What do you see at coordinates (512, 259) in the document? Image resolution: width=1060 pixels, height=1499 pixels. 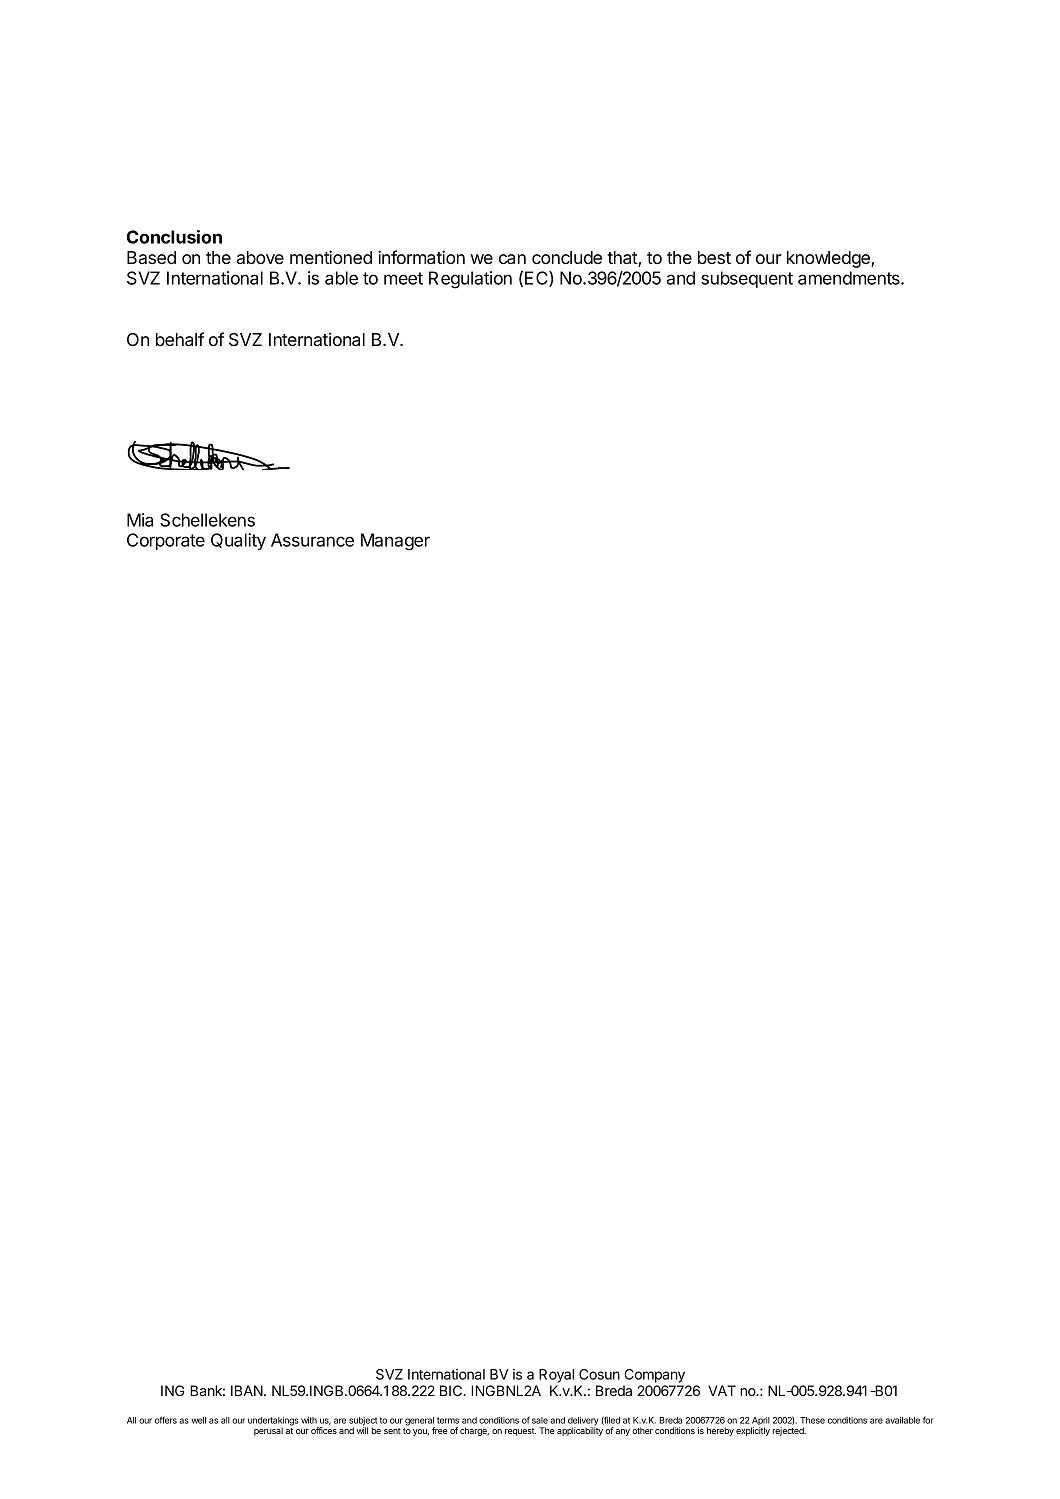 I see `can` at bounding box center [512, 259].
